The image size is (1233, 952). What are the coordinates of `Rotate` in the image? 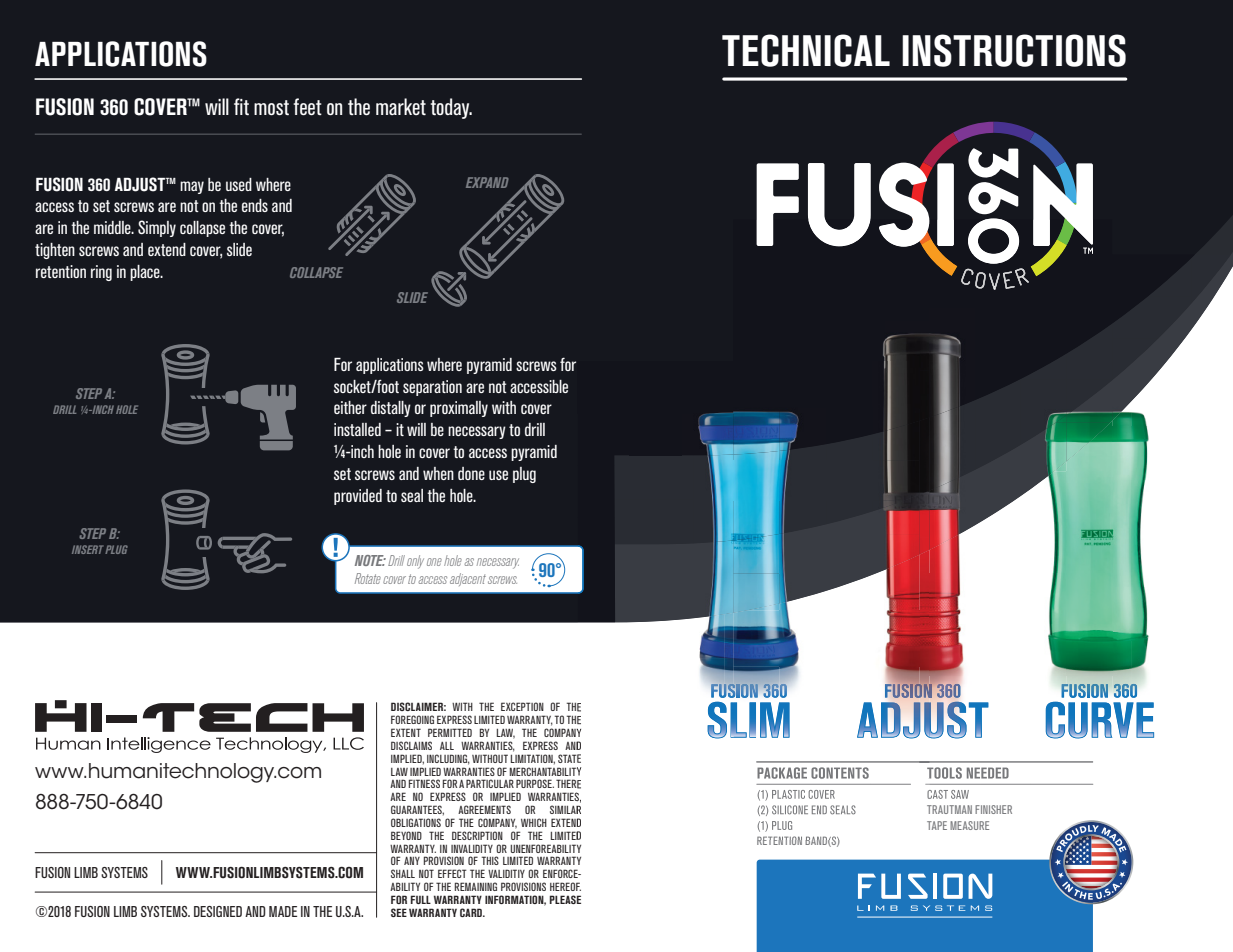 It's located at (368, 578).
